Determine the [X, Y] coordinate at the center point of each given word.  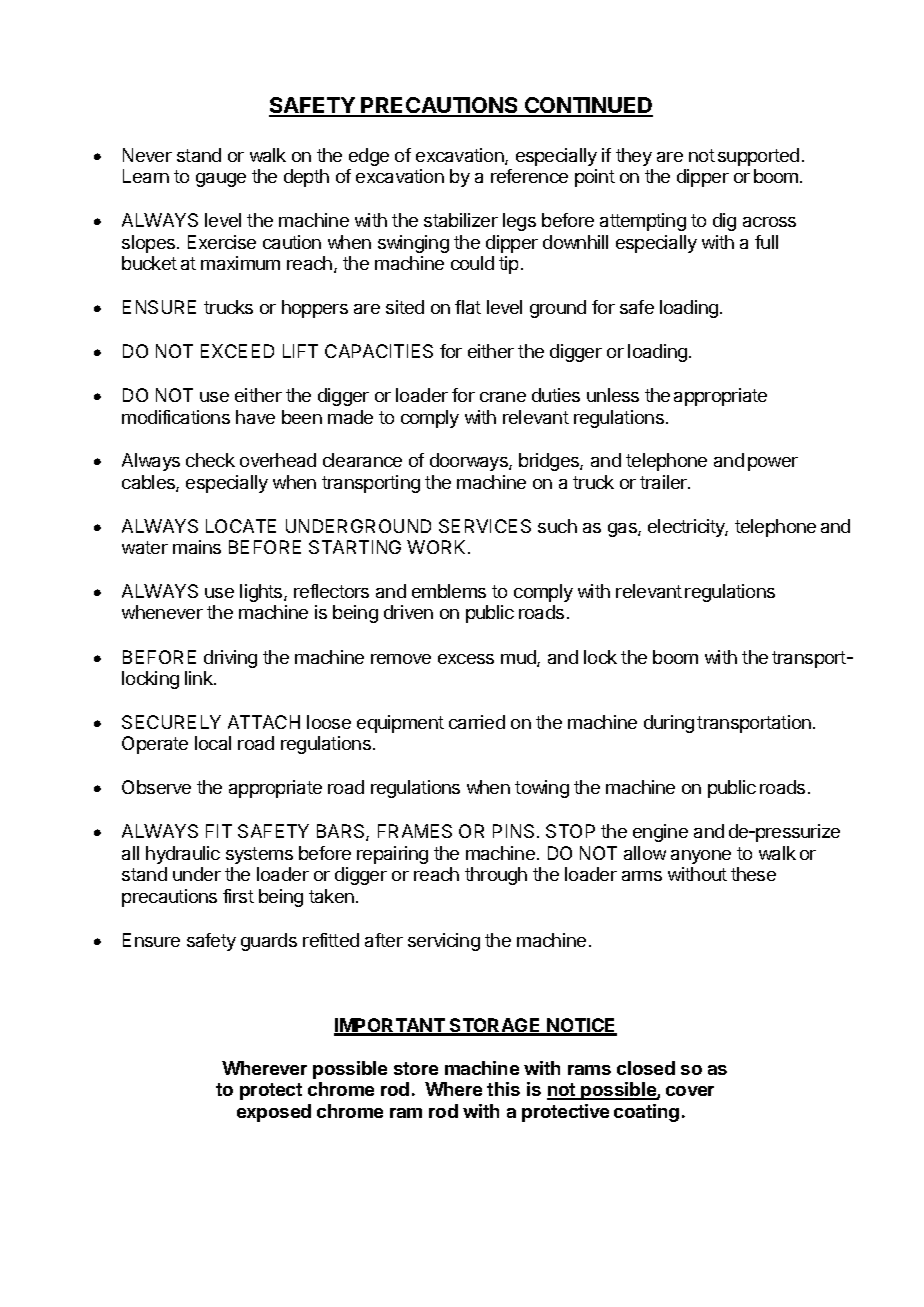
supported [758, 157]
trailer [664, 482]
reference [529, 176]
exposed [274, 1113]
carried [477, 722]
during [669, 724]
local [213, 743]
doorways [470, 462]
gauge [221, 180]
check [210, 460]
